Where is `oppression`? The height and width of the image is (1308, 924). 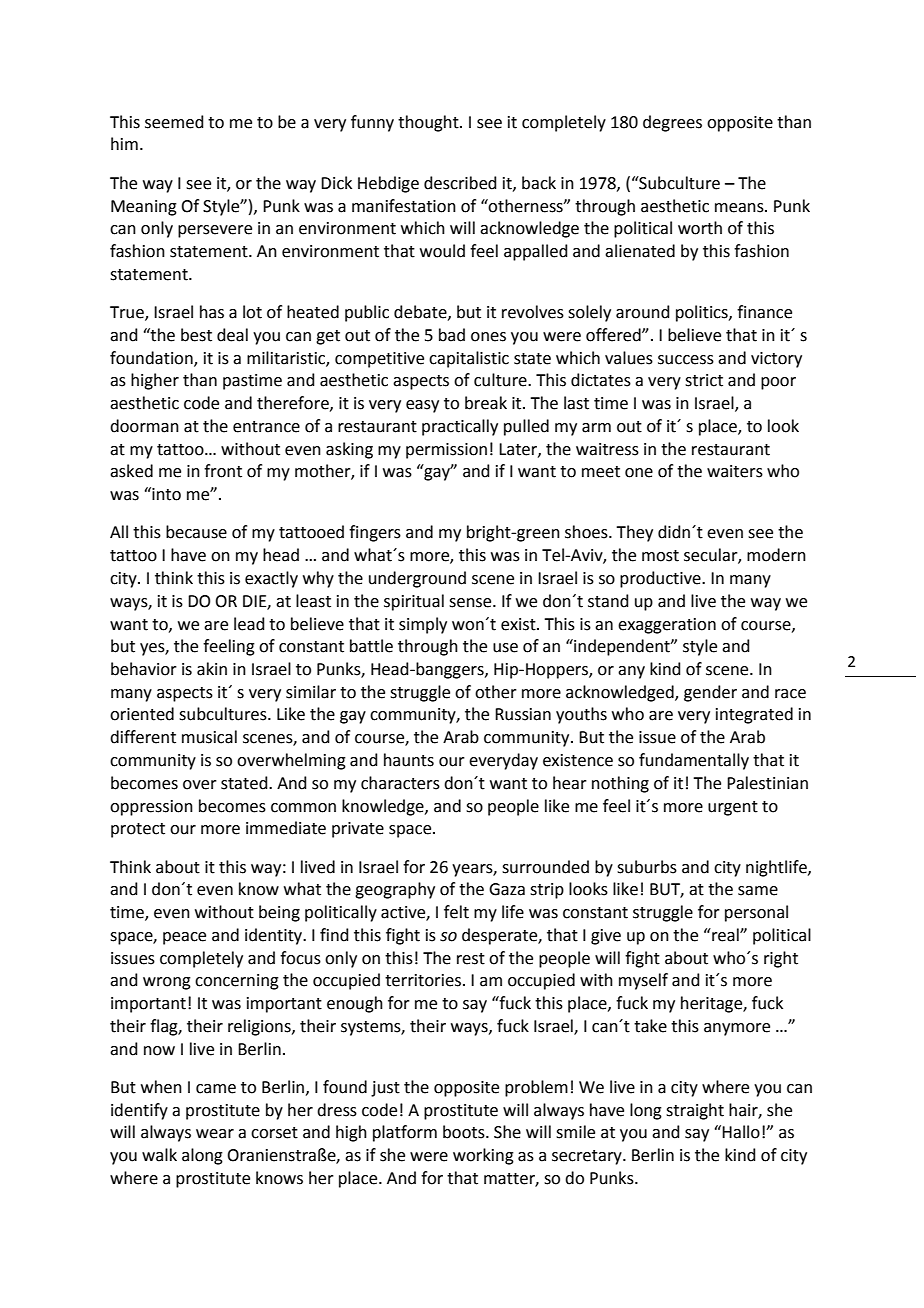
oppression is located at coordinates (151, 808).
